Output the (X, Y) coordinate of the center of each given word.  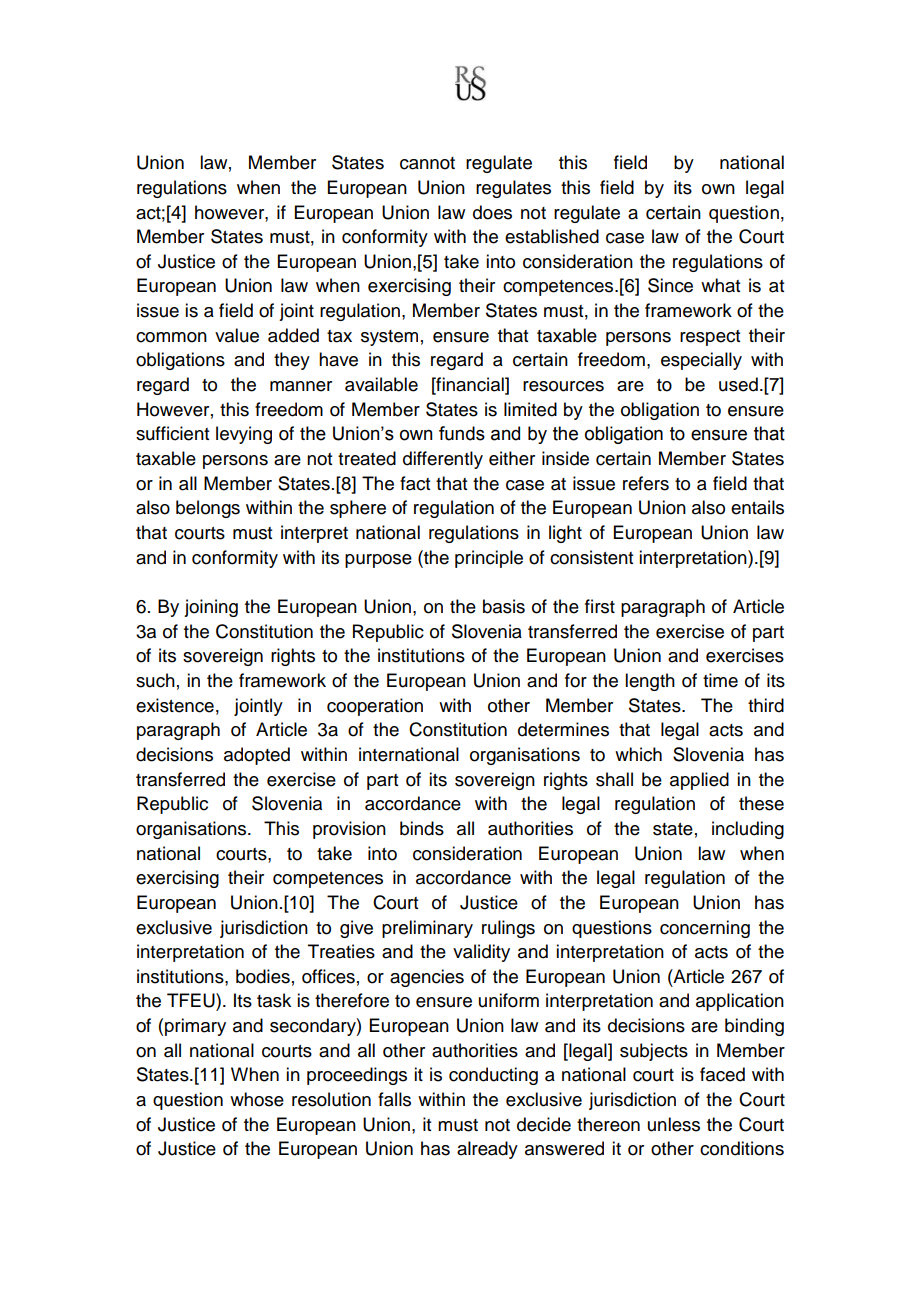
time (720, 680)
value (237, 335)
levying (244, 435)
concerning (705, 929)
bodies (263, 976)
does (492, 212)
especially (701, 361)
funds (462, 433)
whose (257, 1099)
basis (504, 606)
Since (670, 285)
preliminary (427, 929)
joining (211, 608)
